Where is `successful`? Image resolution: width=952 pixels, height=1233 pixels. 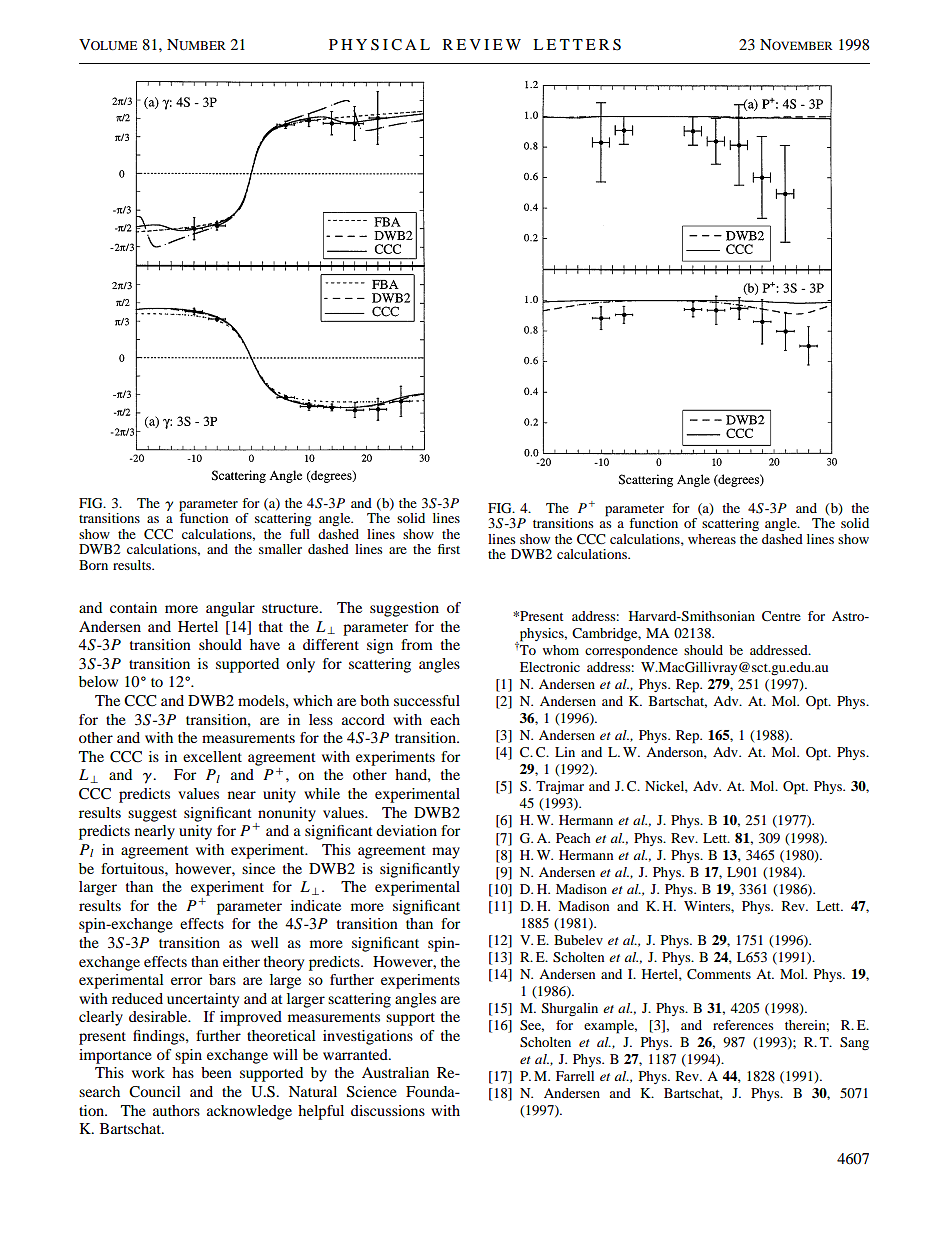
successful is located at coordinates (427, 700).
